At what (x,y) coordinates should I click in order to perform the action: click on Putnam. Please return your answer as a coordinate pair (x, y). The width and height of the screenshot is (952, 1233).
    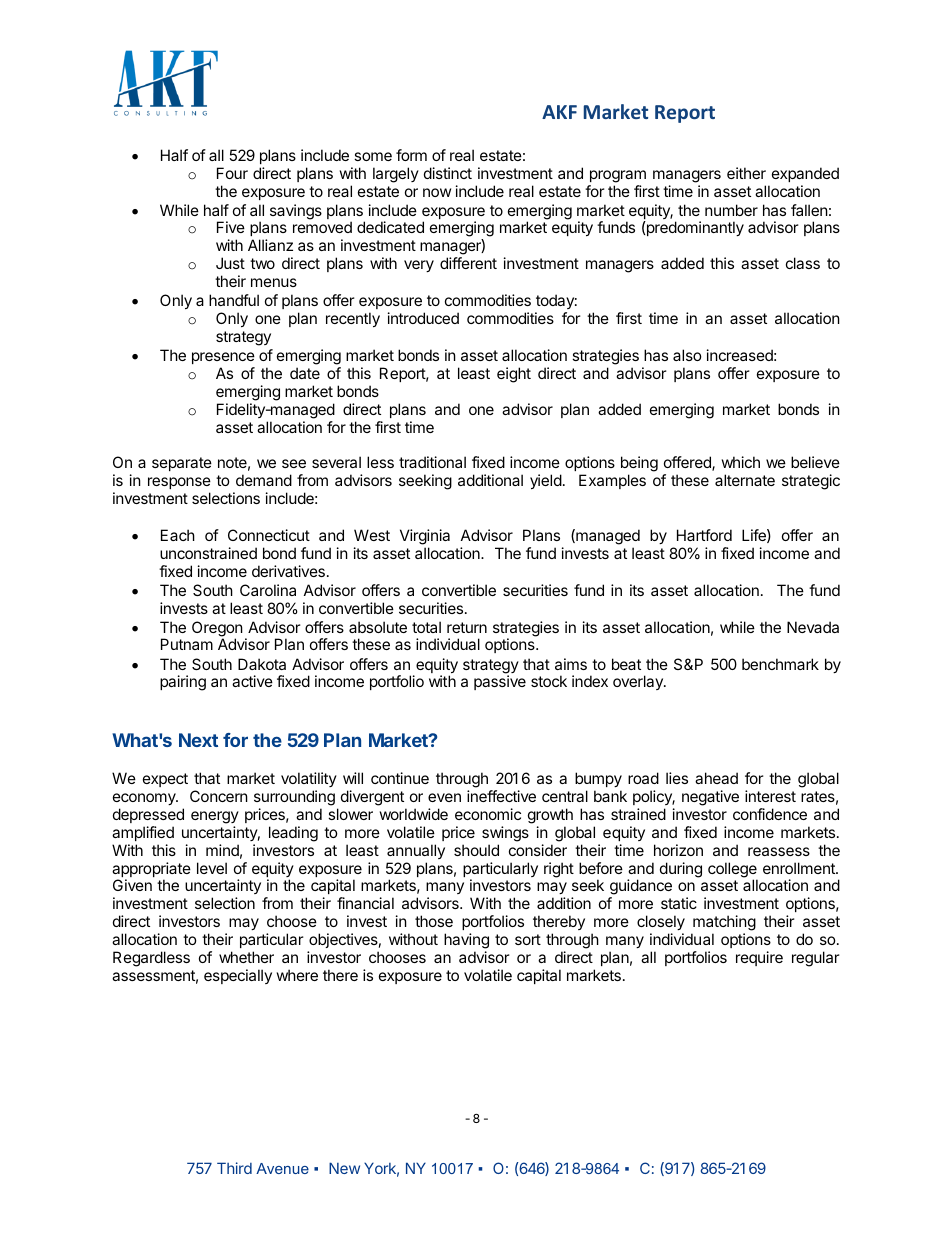
    Looking at the image, I should click on (187, 644).
